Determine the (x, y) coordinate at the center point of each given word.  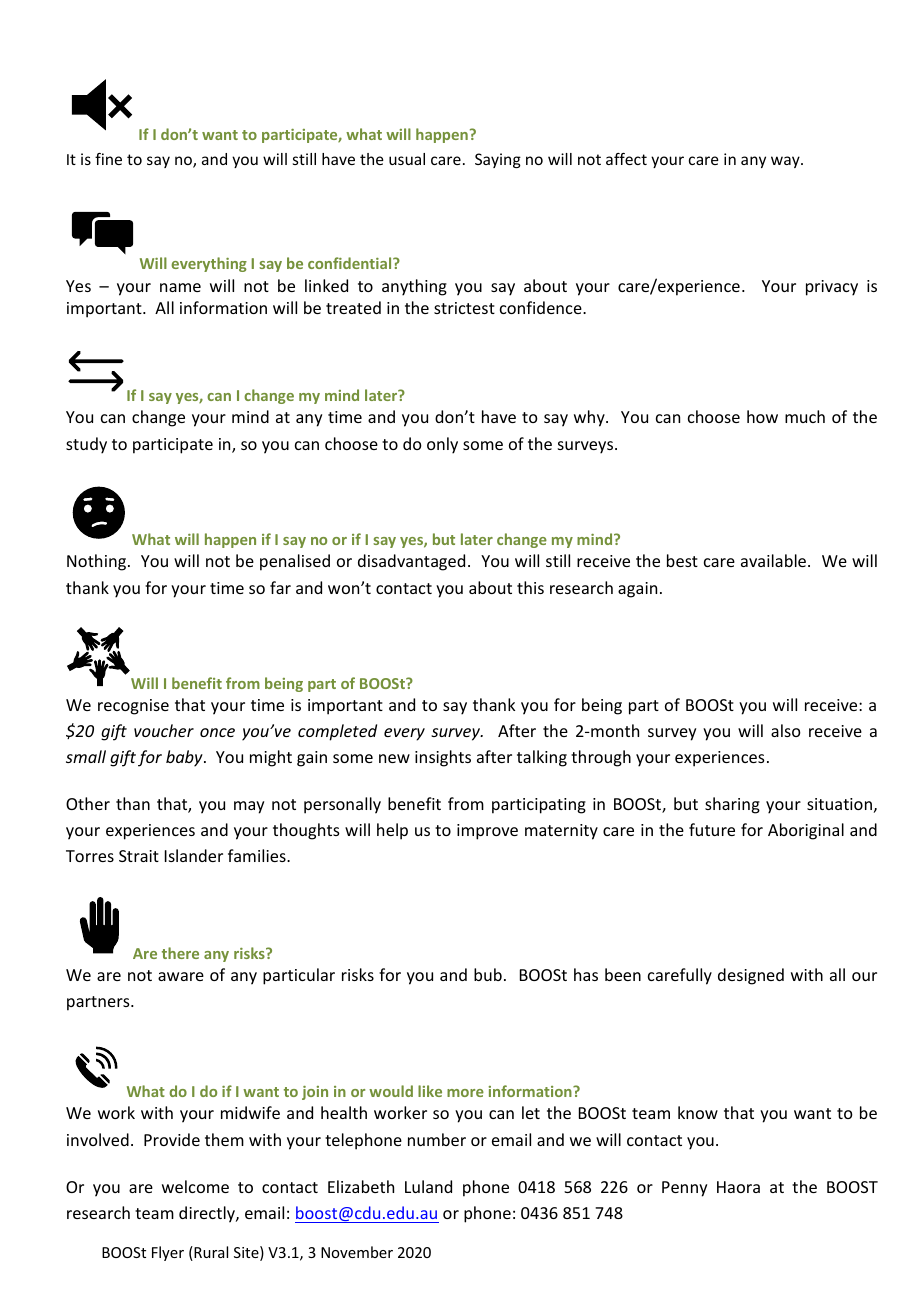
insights (443, 758)
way (786, 162)
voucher (164, 730)
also (786, 730)
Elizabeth (361, 1186)
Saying (498, 160)
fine (108, 159)
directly (208, 1214)
